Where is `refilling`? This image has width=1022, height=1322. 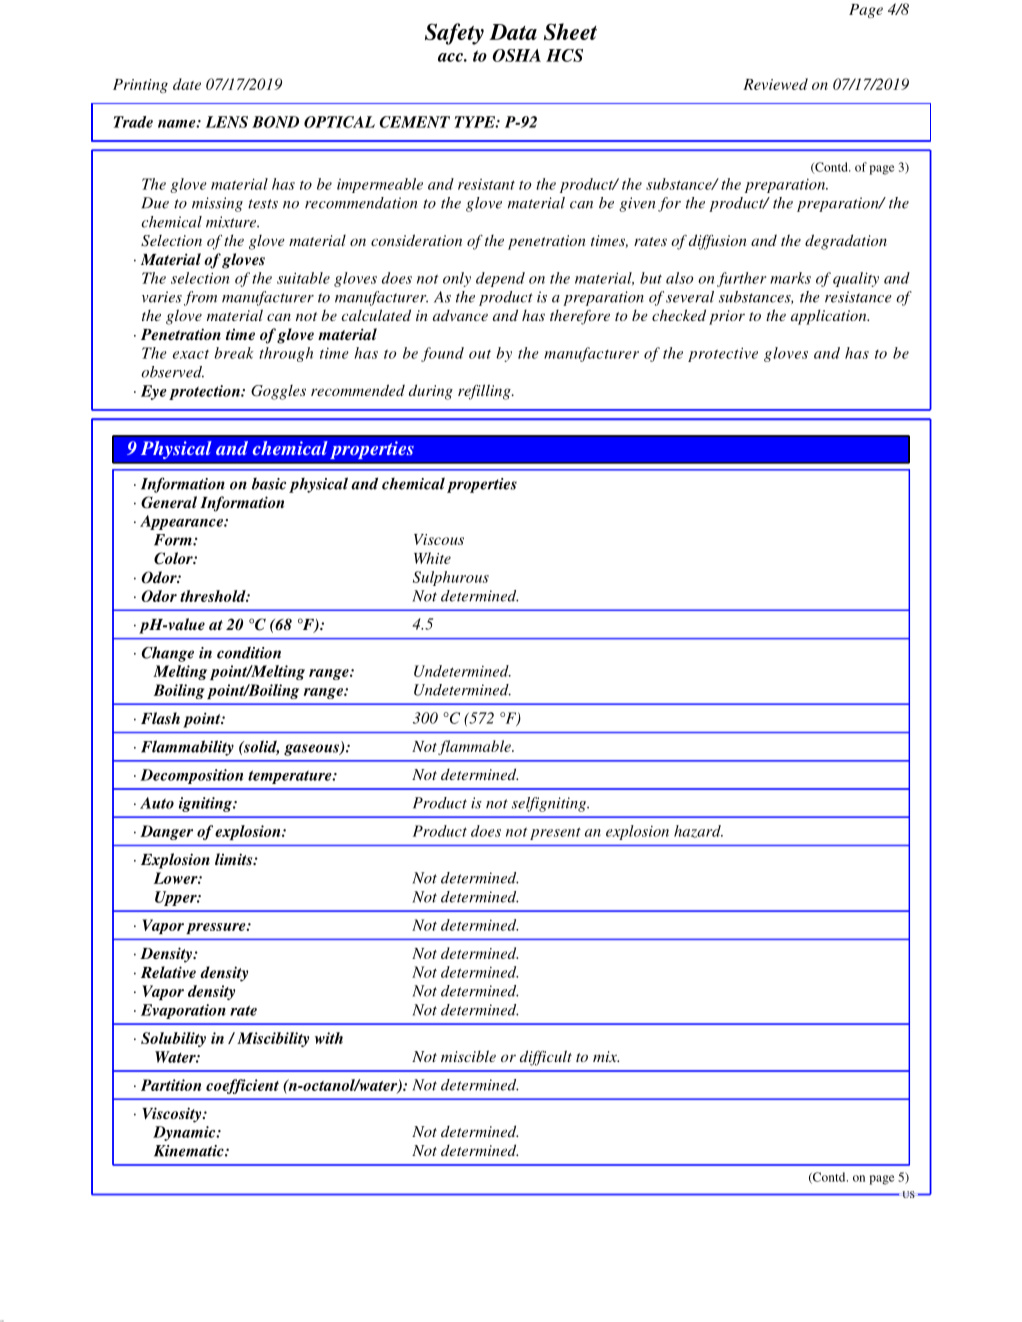
refilling is located at coordinates (485, 392).
